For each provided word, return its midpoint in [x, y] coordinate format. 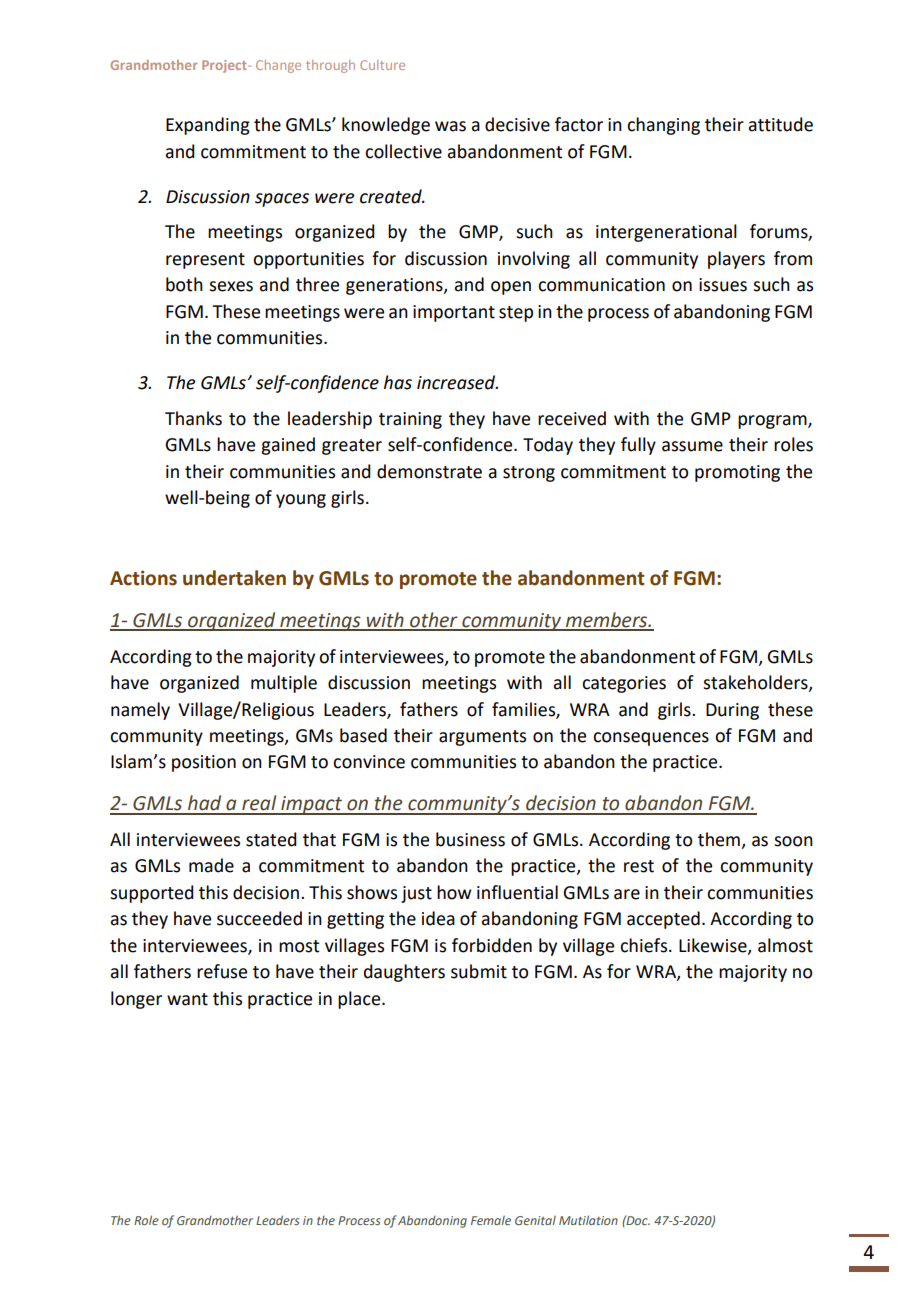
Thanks [193, 418]
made [211, 865]
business [470, 839]
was [450, 126]
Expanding [208, 126]
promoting [737, 473]
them [719, 839]
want [187, 999]
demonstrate [429, 471]
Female [491, 1220]
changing [663, 126]
